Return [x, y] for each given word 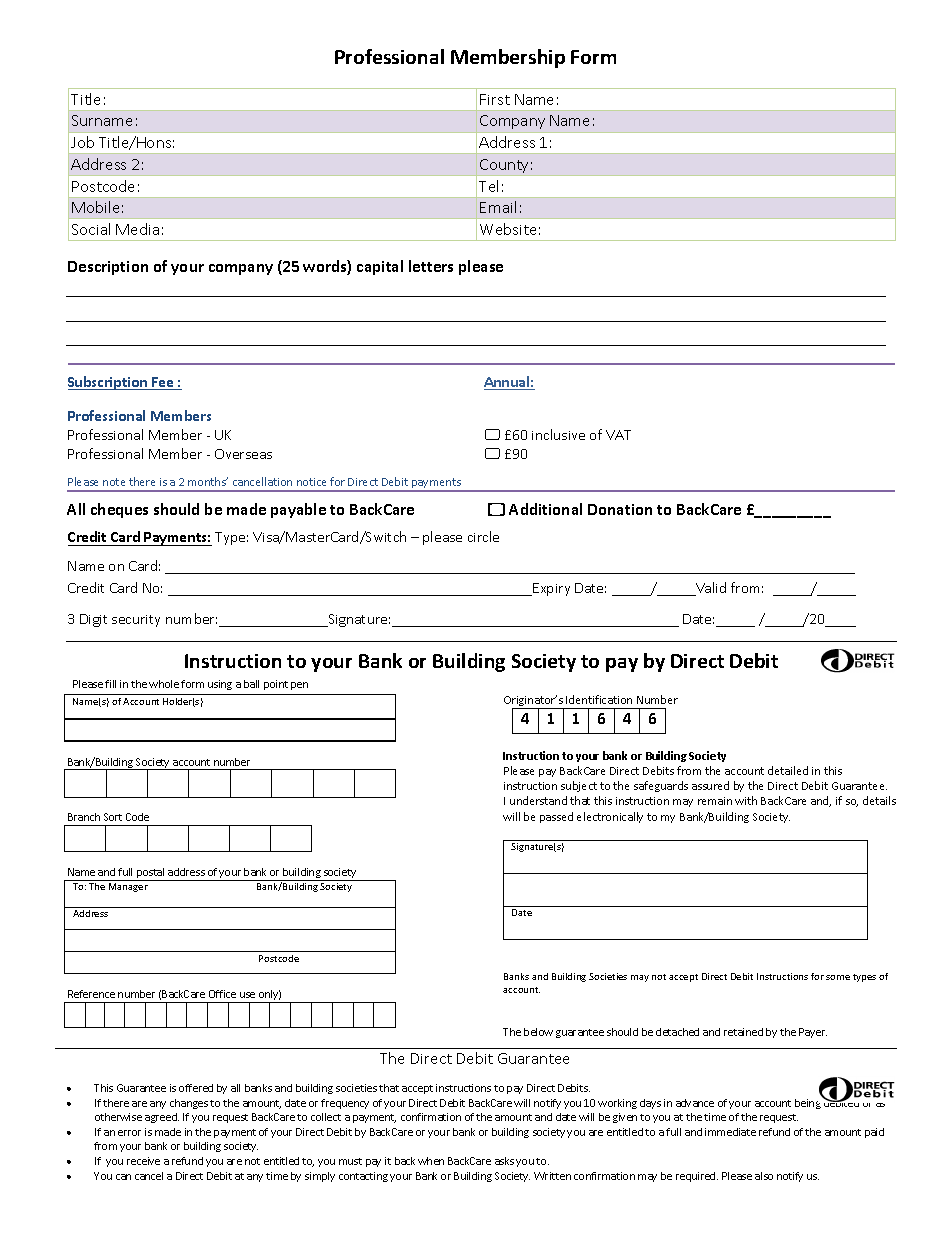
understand [538, 800]
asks [504, 1161]
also [764, 1176]
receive [143, 1161]
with [746, 800]
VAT [618, 435]
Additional [545, 509]
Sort [113, 817]
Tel [488, 186]
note [114, 482]
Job [82, 142]
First [495, 99]
